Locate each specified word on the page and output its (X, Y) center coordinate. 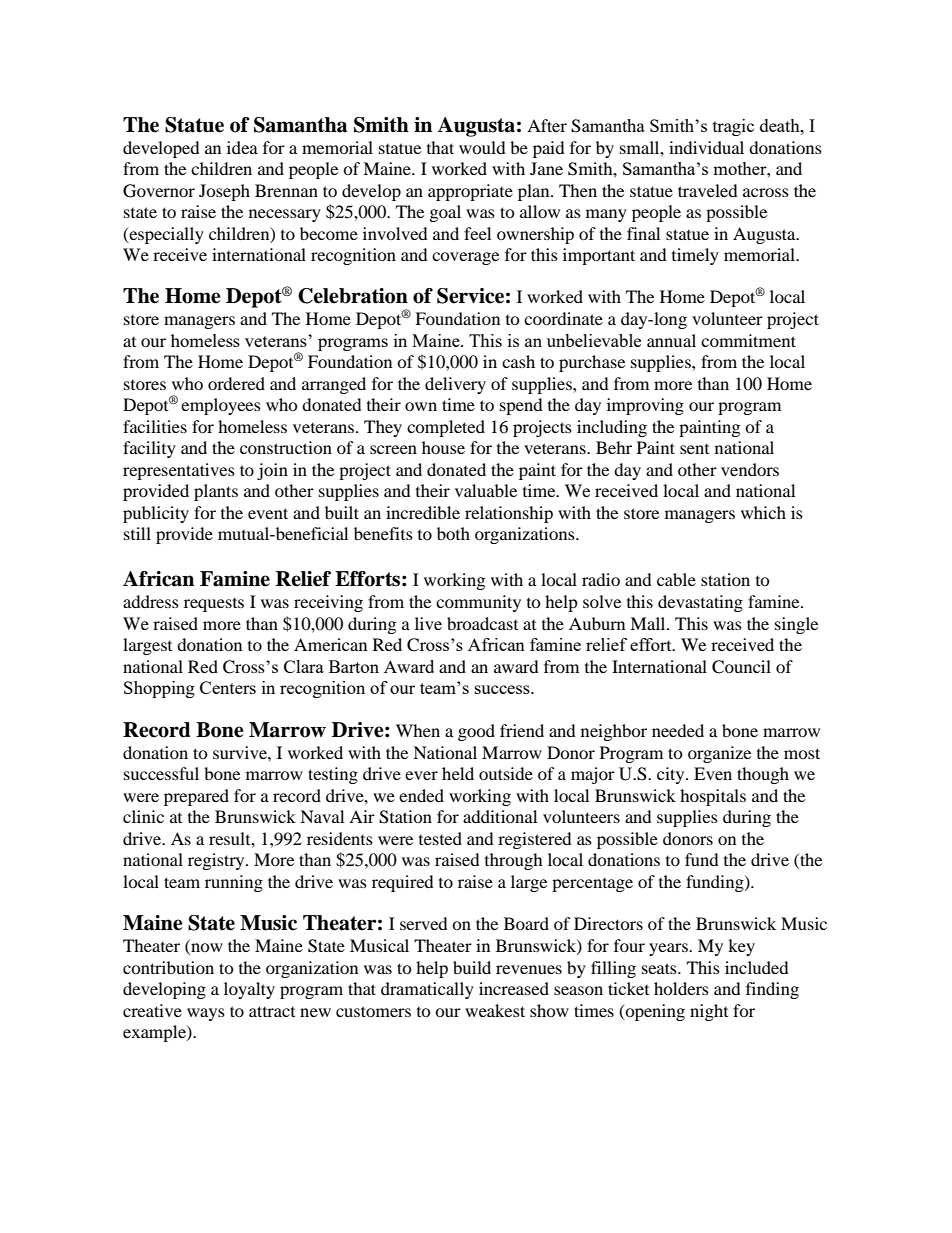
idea (242, 147)
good (476, 732)
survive (241, 752)
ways (206, 1014)
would (482, 147)
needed (678, 730)
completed (446, 428)
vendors (750, 469)
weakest (495, 1010)
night (709, 1012)
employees (221, 406)
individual (706, 147)
